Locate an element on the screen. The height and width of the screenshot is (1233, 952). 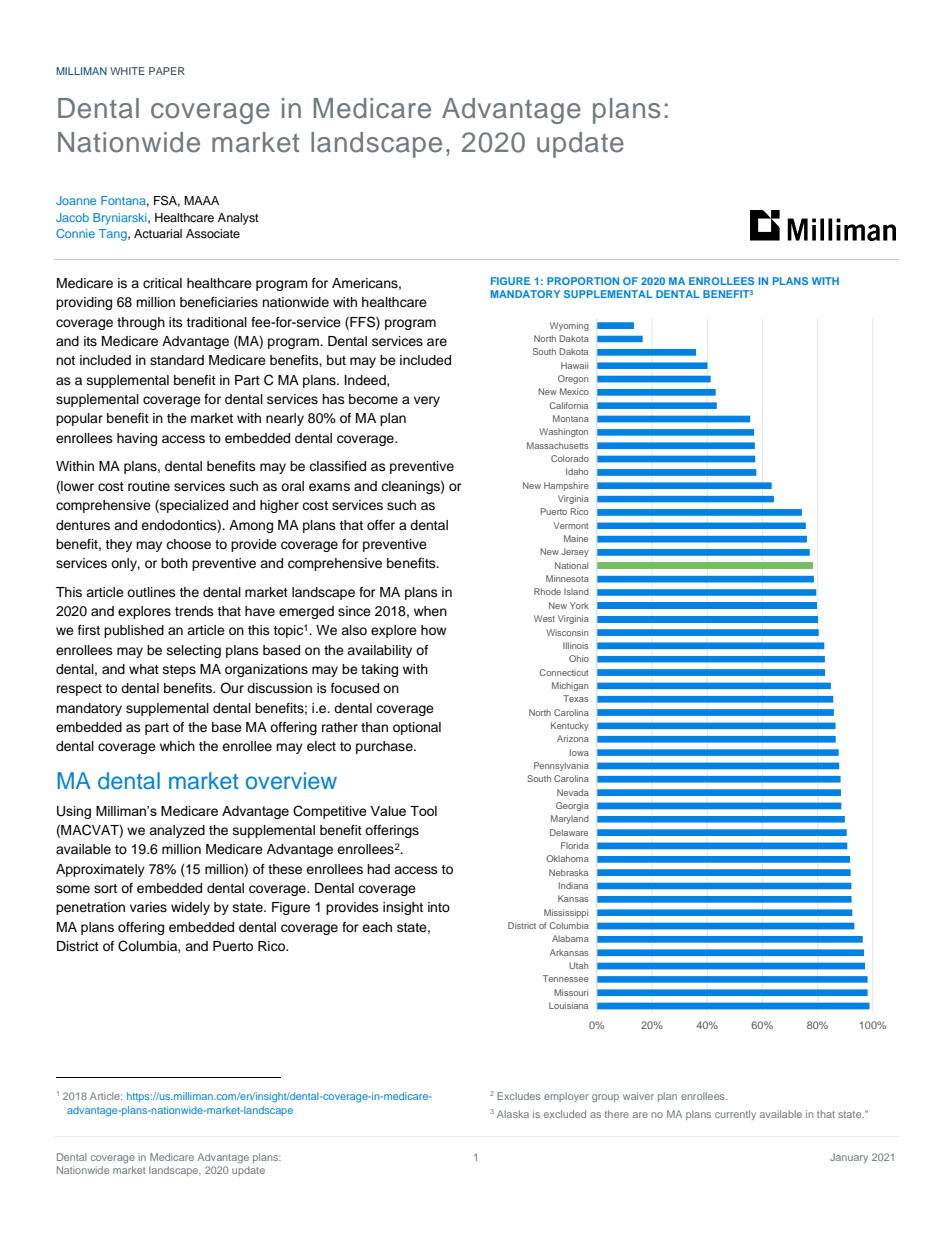
Tool is located at coordinates (423, 811).
